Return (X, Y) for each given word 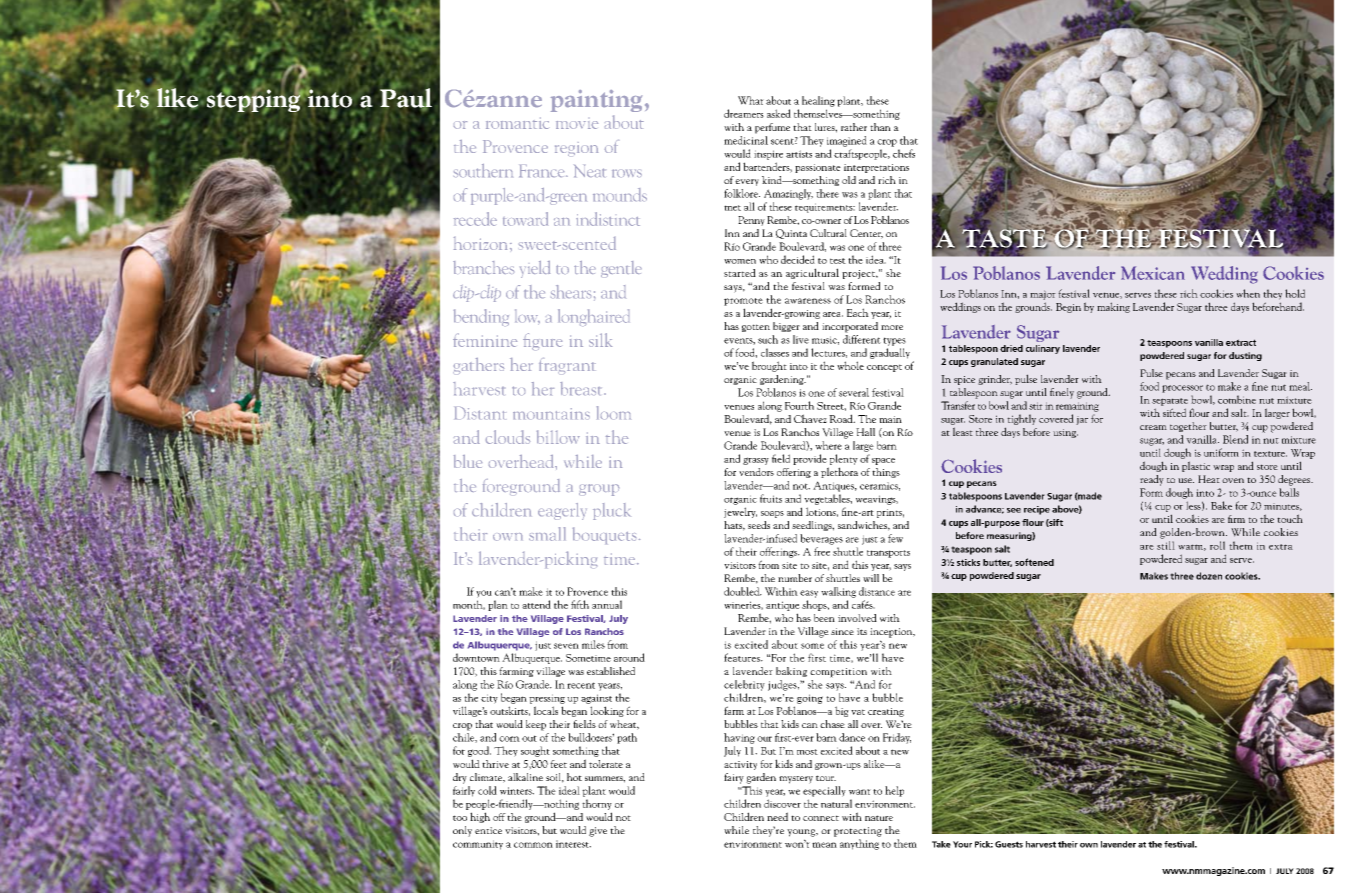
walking (838, 592)
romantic (517, 123)
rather (854, 127)
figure (542, 341)
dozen (1209, 576)
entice (488, 830)
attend (536, 604)
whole (850, 365)
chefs (904, 153)
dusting (1245, 356)
